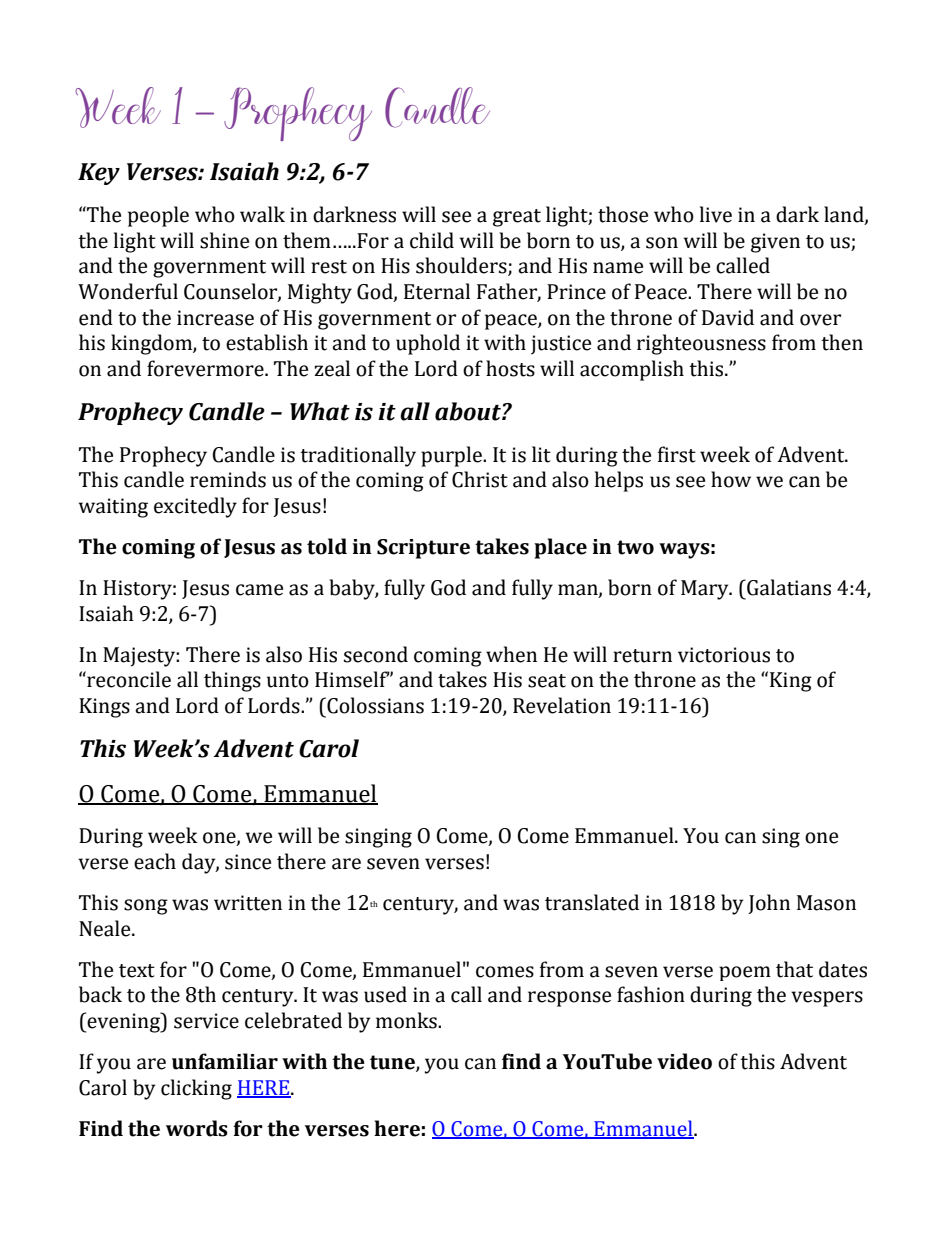 The width and height of the page is (952, 1233). Describe the element at coordinates (232, 681) in the page. I see `things` at that location.
